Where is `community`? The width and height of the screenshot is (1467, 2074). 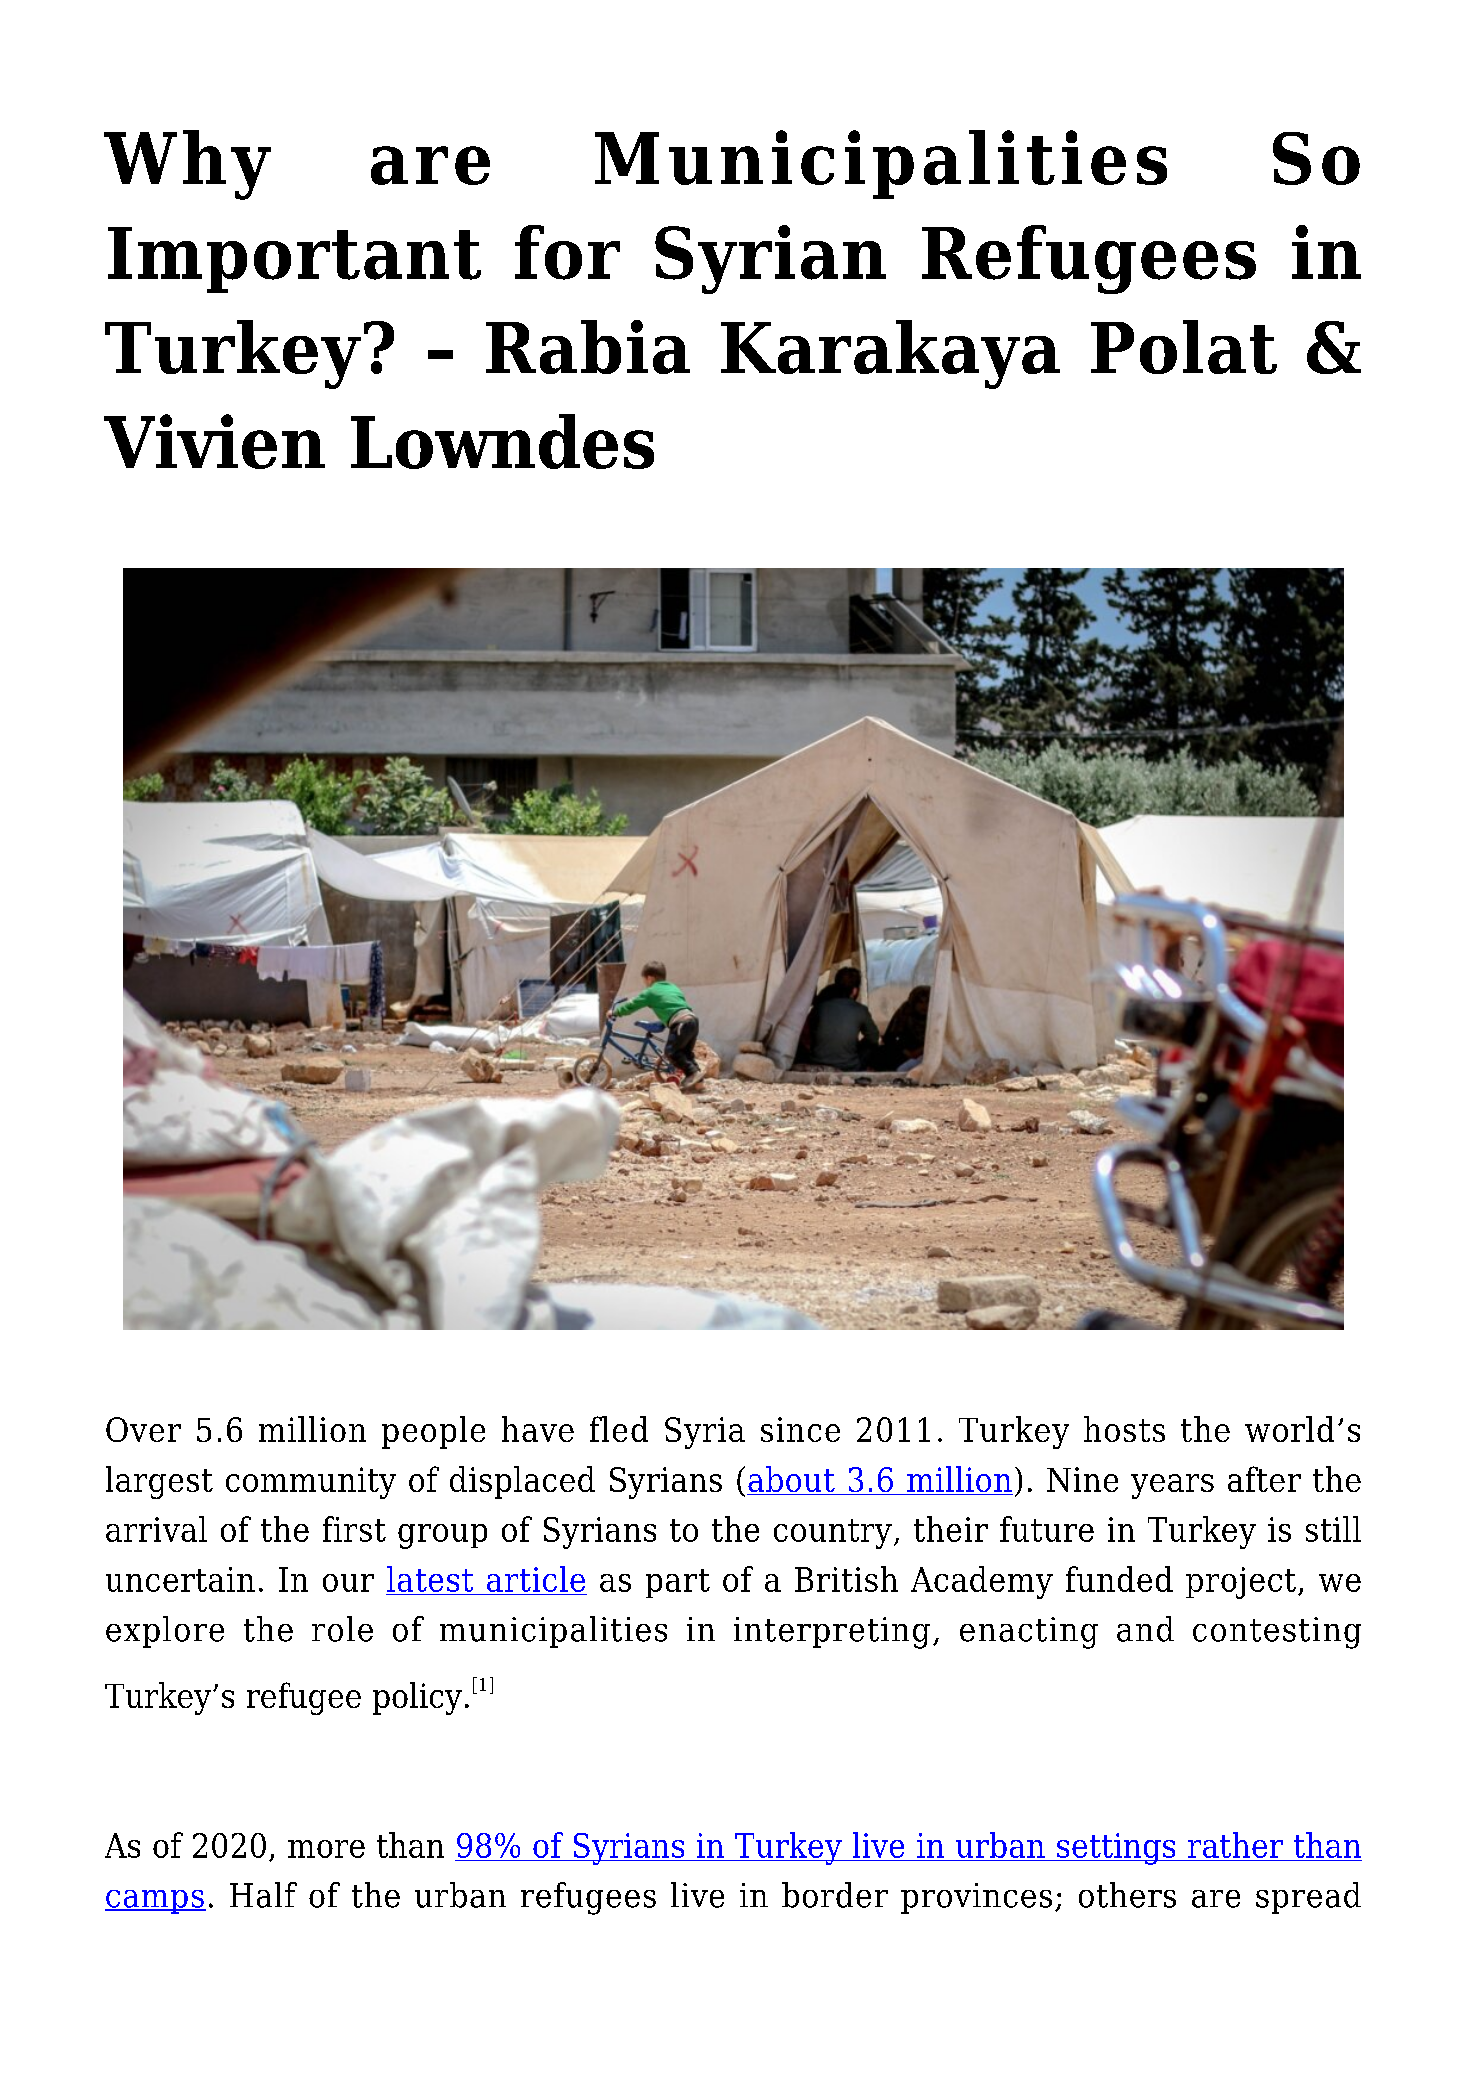
community is located at coordinates (311, 1483).
